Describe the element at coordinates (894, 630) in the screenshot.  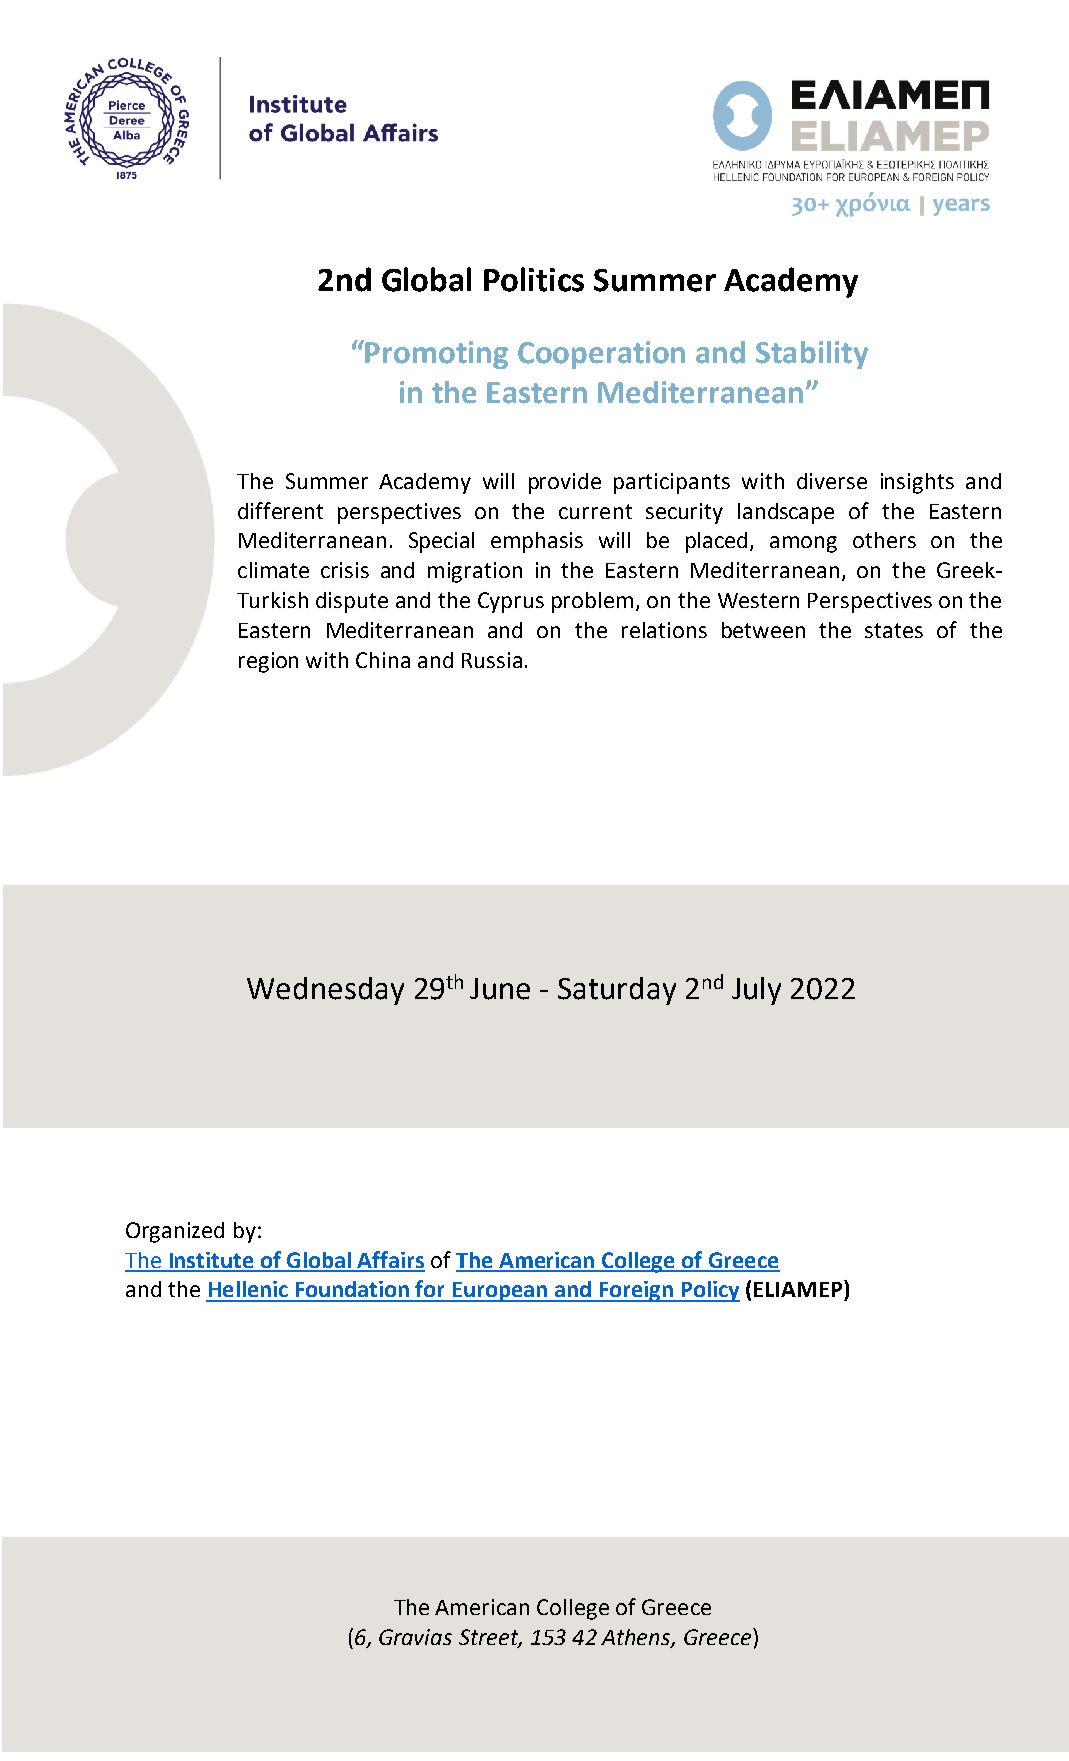
I see `states` at that location.
